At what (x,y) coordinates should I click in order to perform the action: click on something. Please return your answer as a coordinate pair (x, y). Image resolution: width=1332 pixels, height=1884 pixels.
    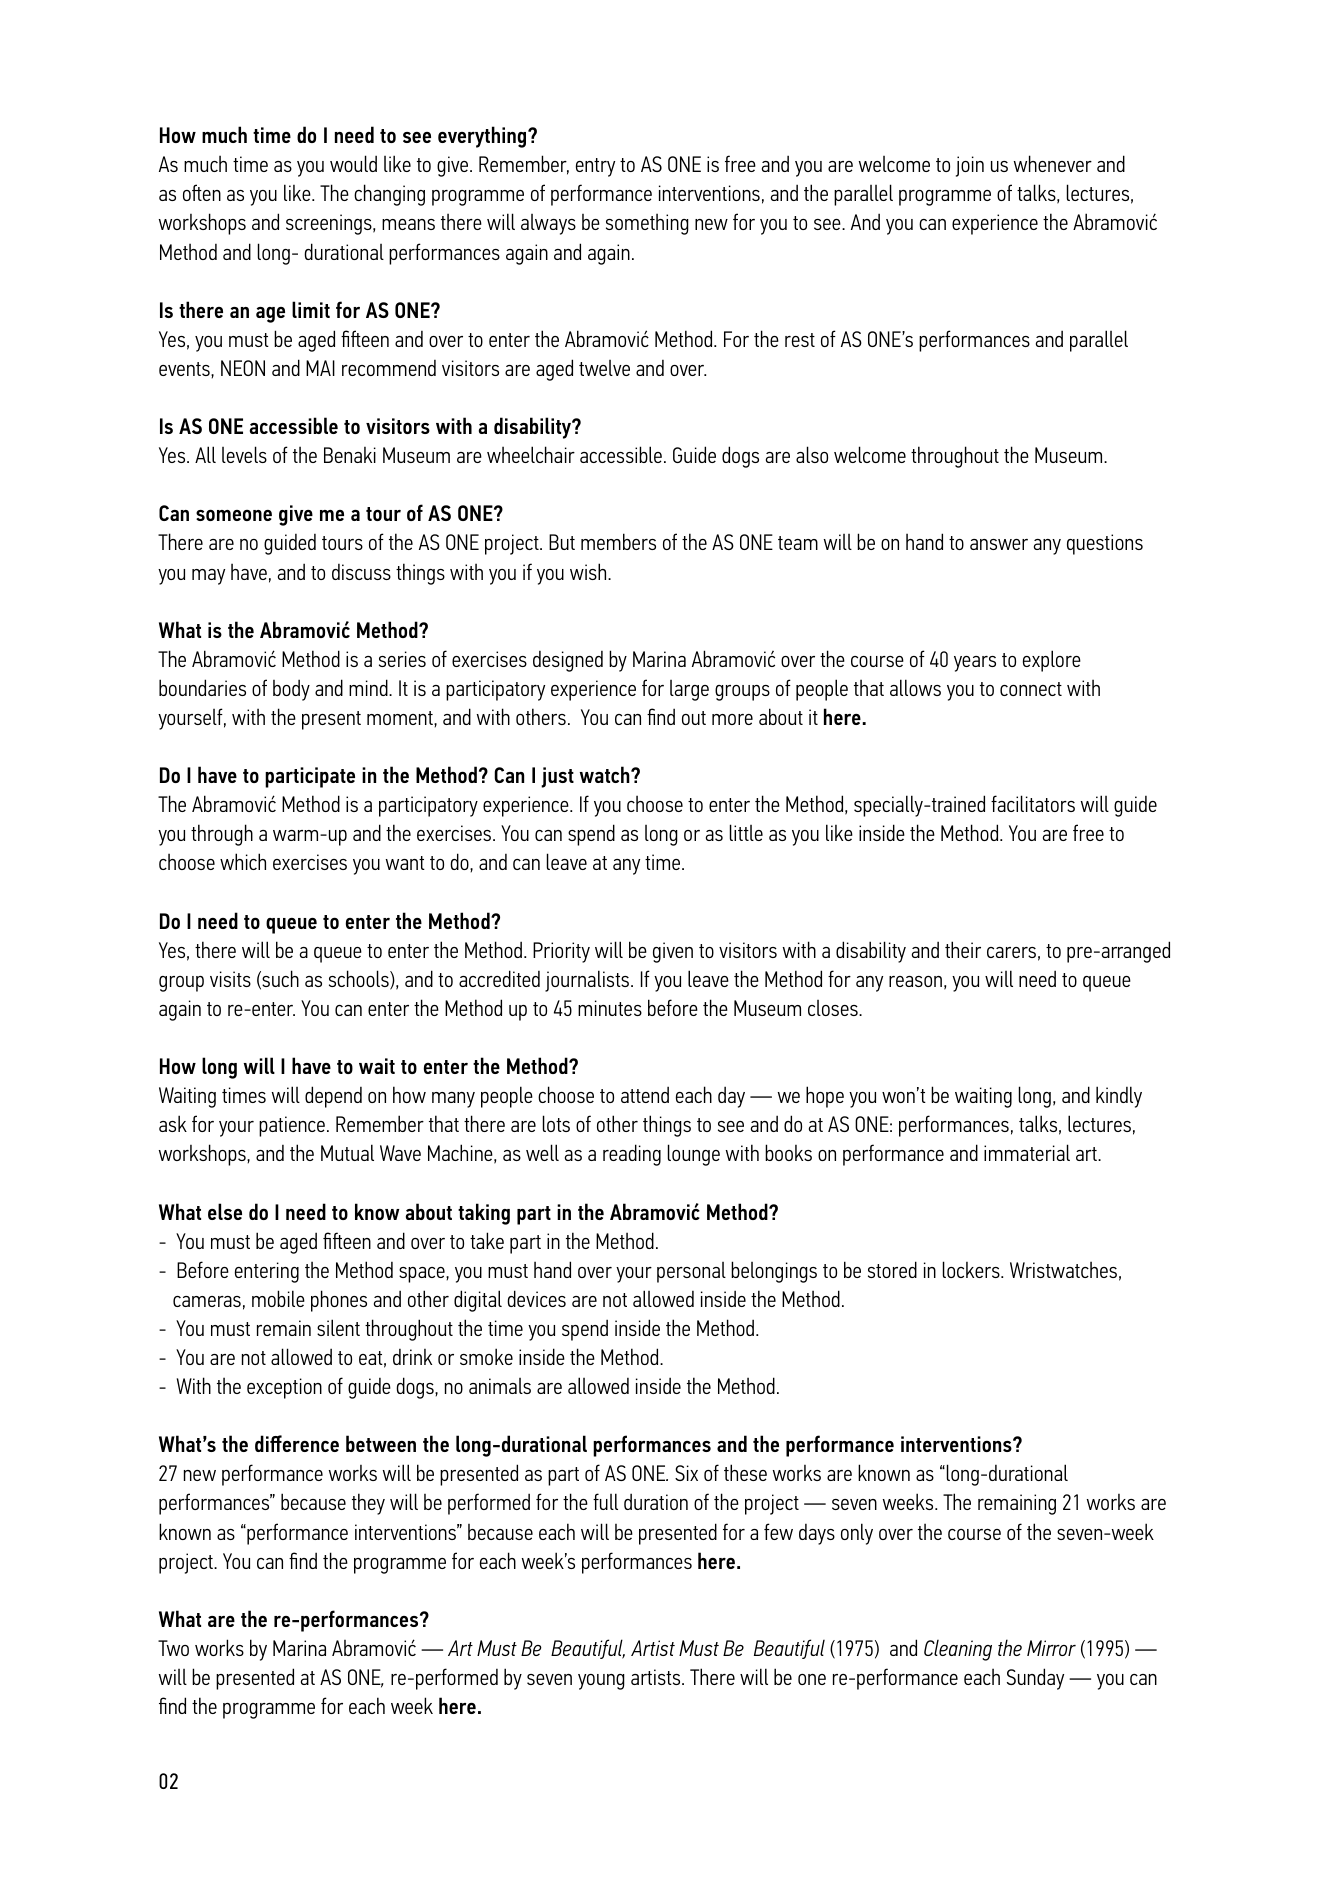
    Looking at the image, I should click on (647, 224).
